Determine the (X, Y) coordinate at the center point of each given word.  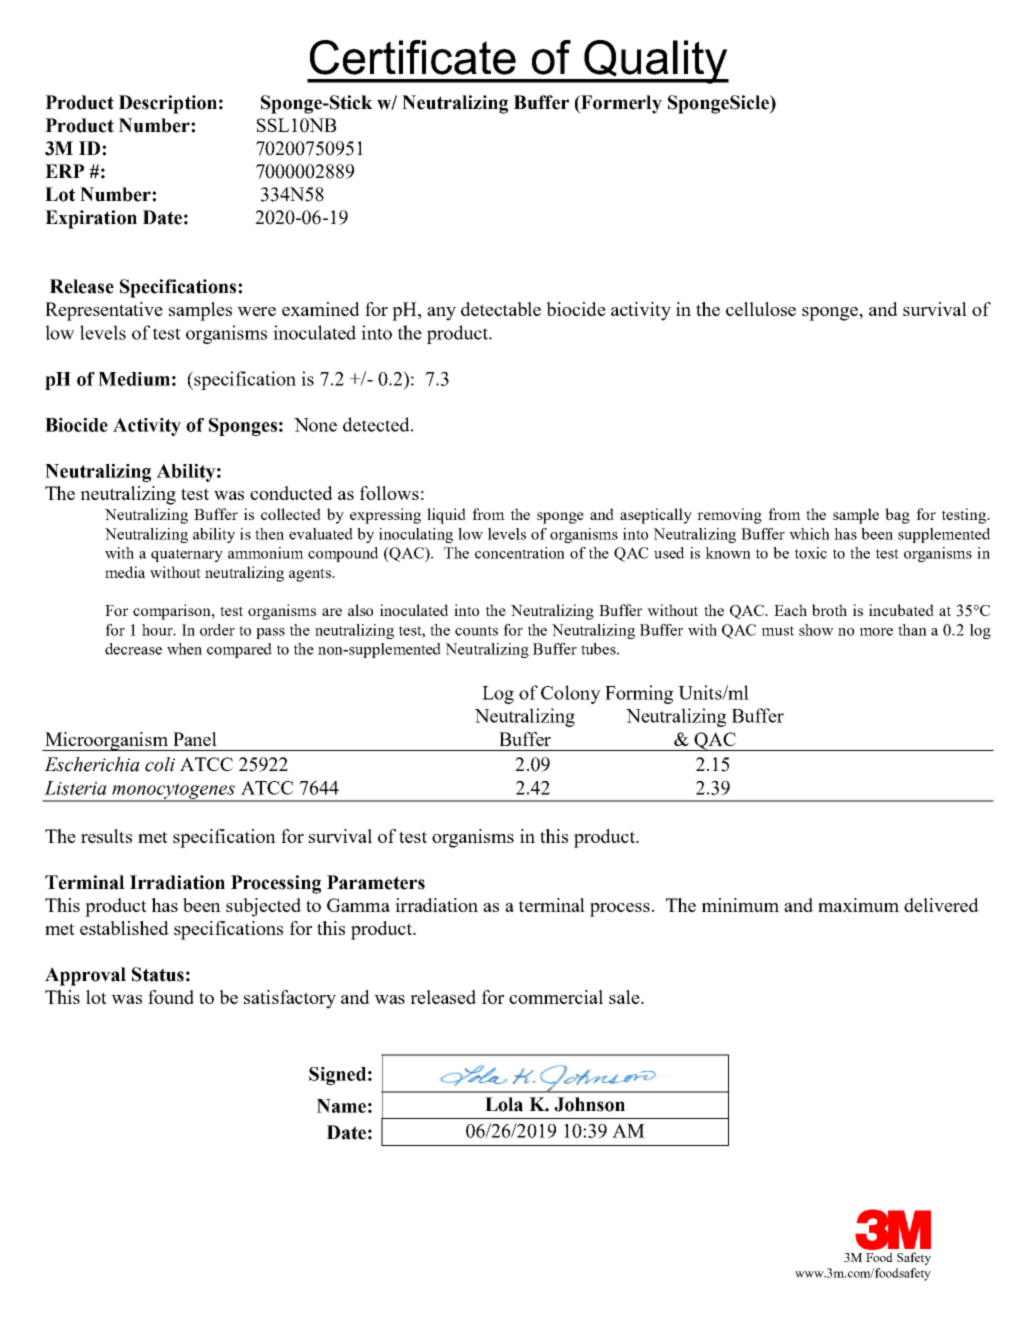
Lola (504, 1104)
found (171, 997)
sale (625, 997)
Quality (655, 62)
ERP (64, 171)
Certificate (413, 57)
